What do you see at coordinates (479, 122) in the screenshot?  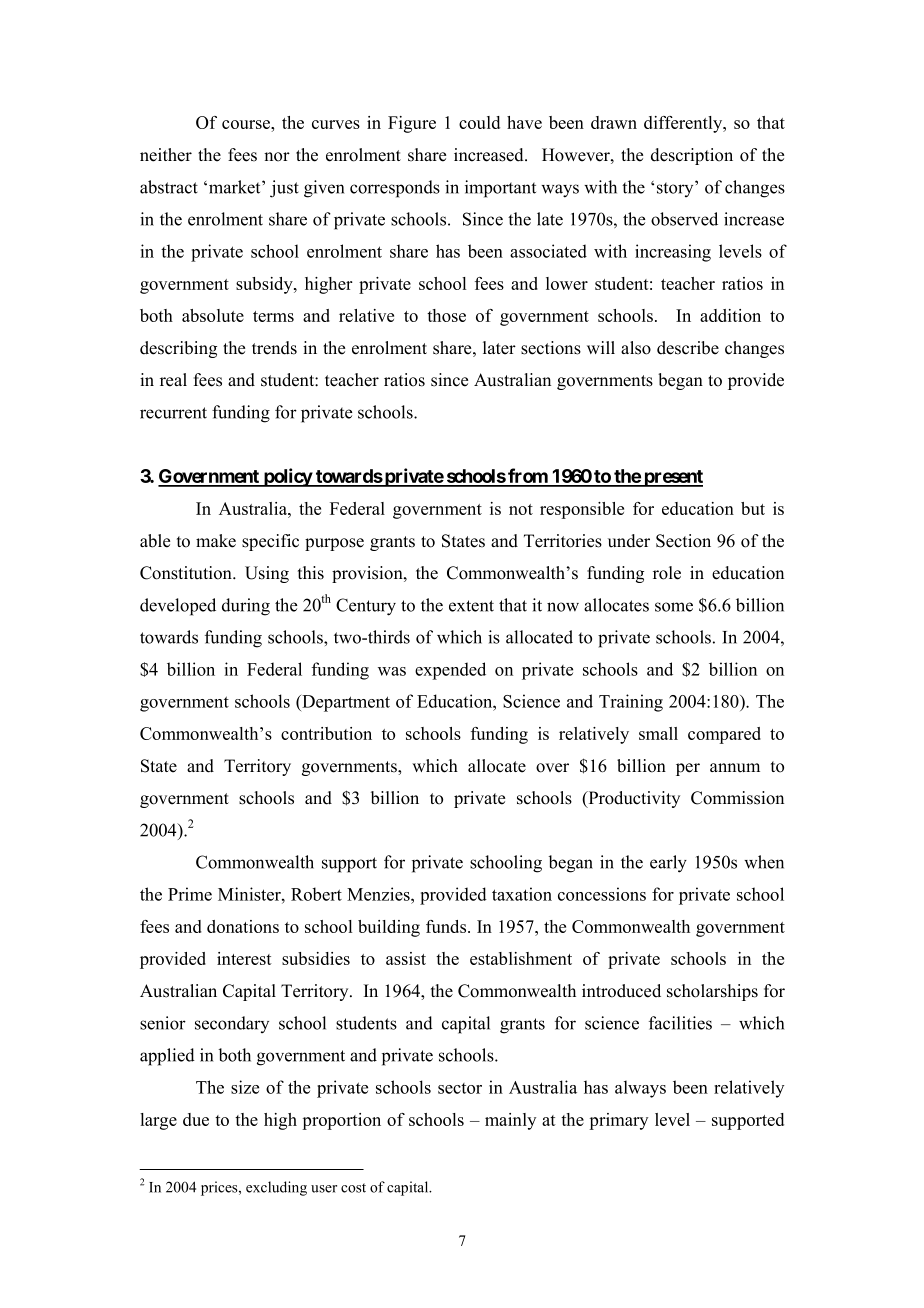 I see `could` at bounding box center [479, 122].
